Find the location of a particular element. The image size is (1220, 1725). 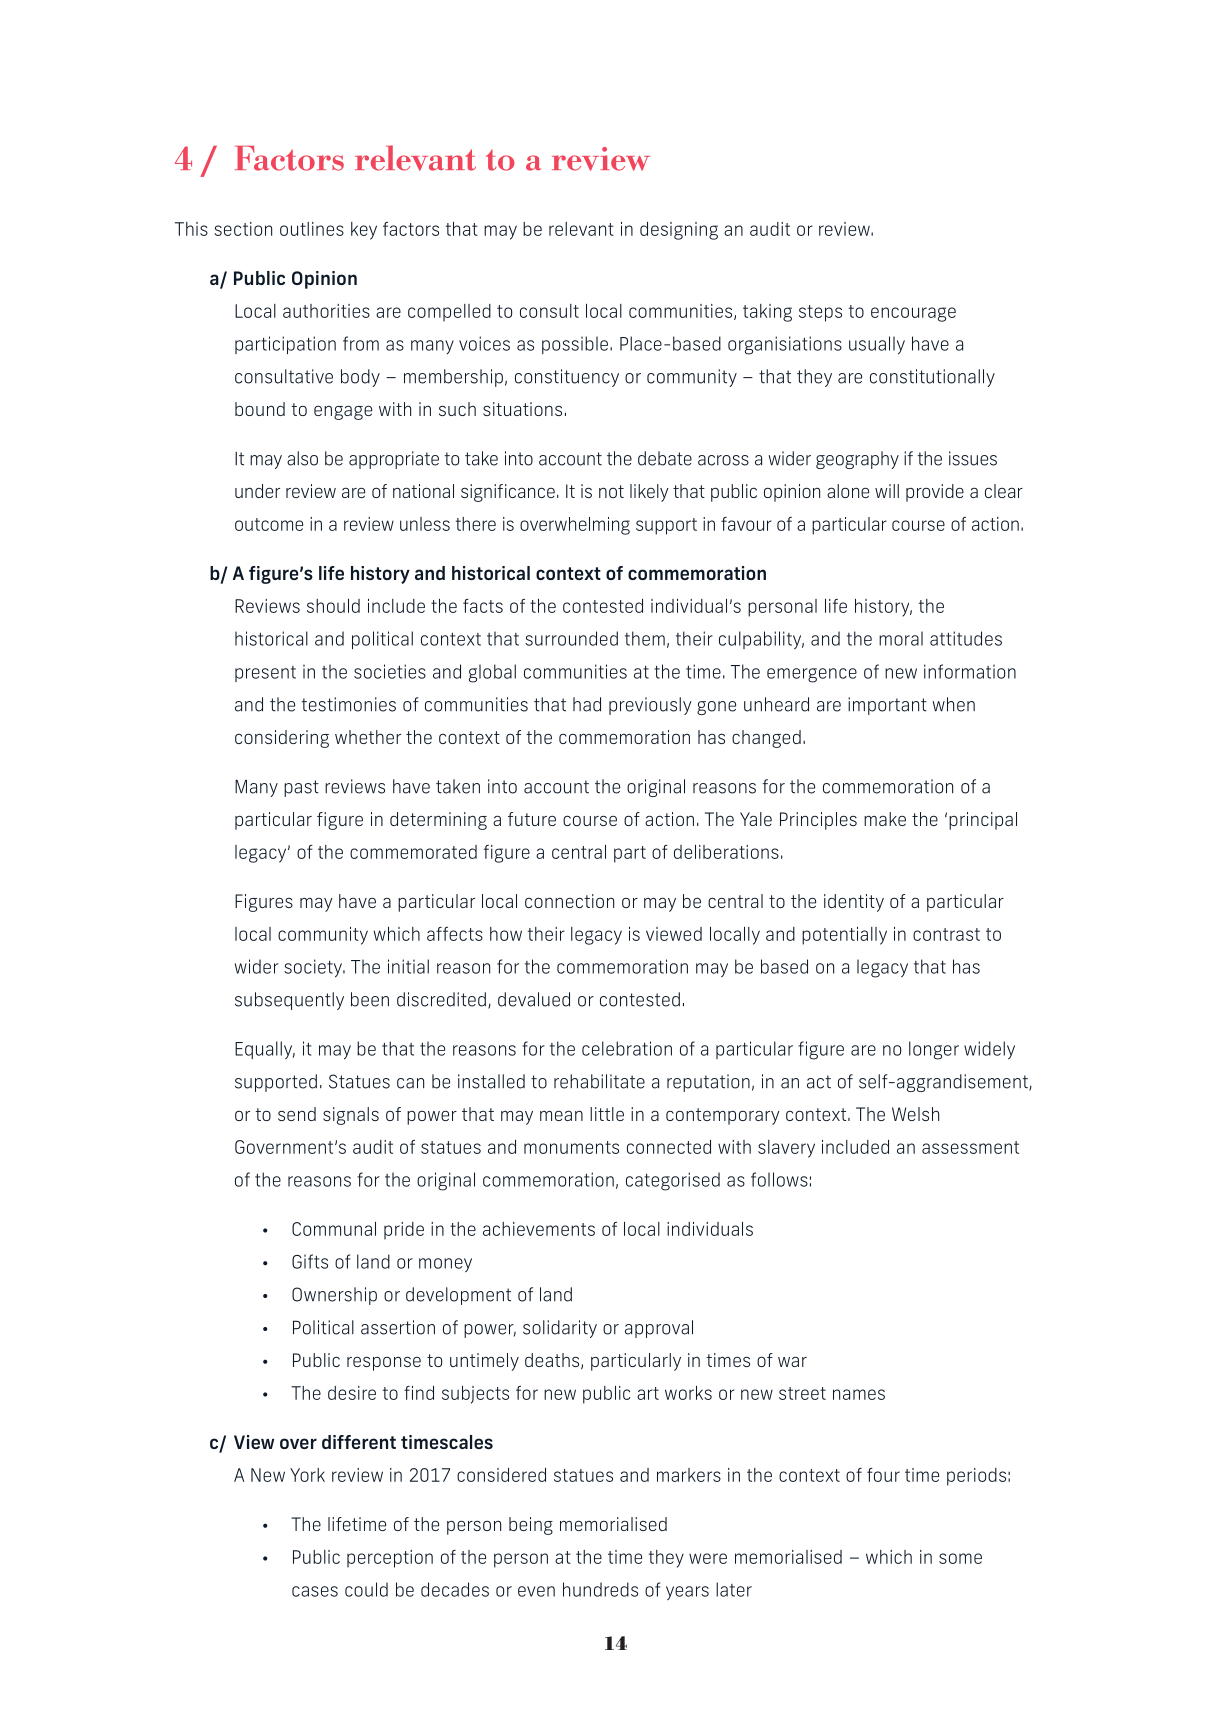

outlines is located at coordinates (312, 229).
